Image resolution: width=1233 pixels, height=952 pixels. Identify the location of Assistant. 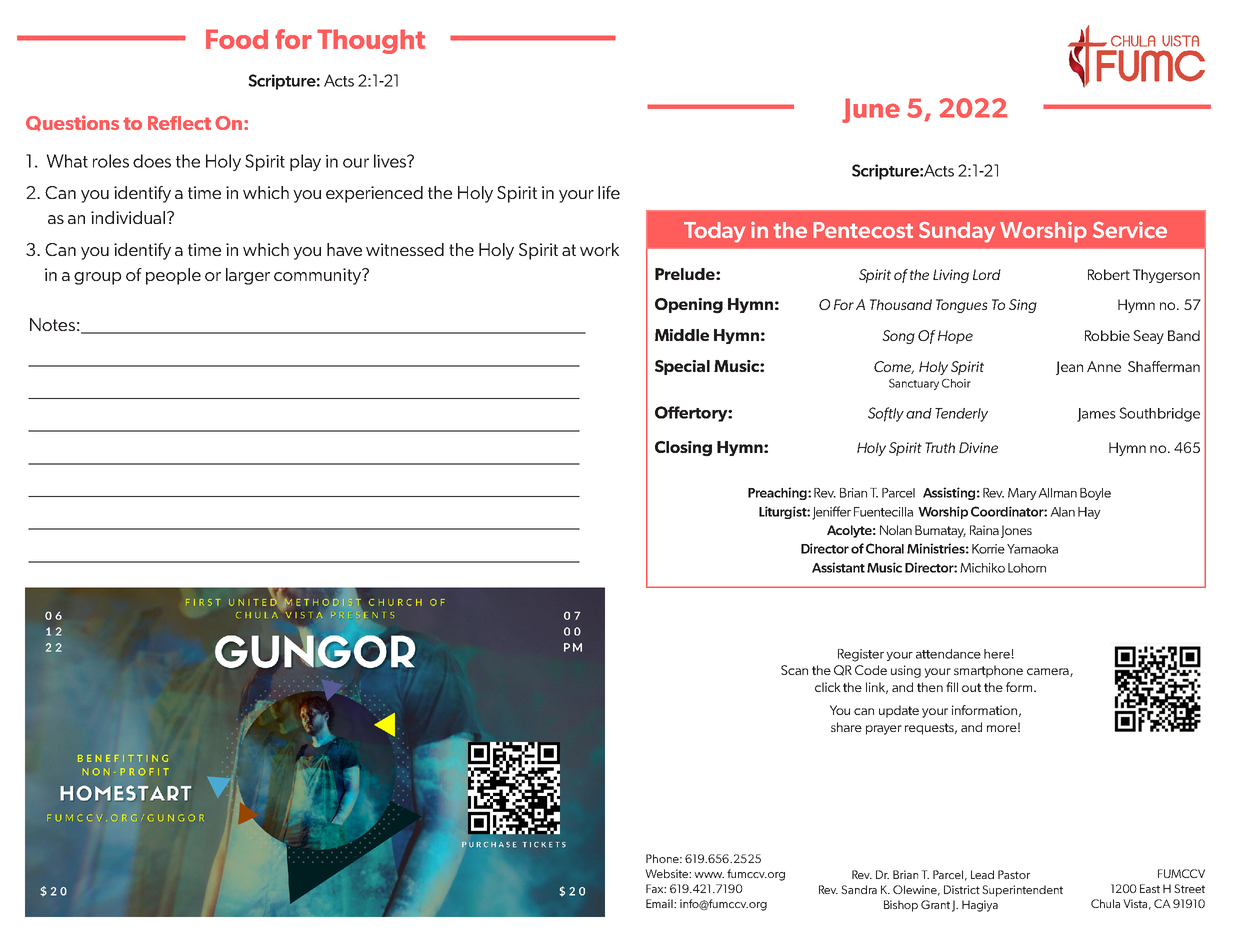
(838, 567).
